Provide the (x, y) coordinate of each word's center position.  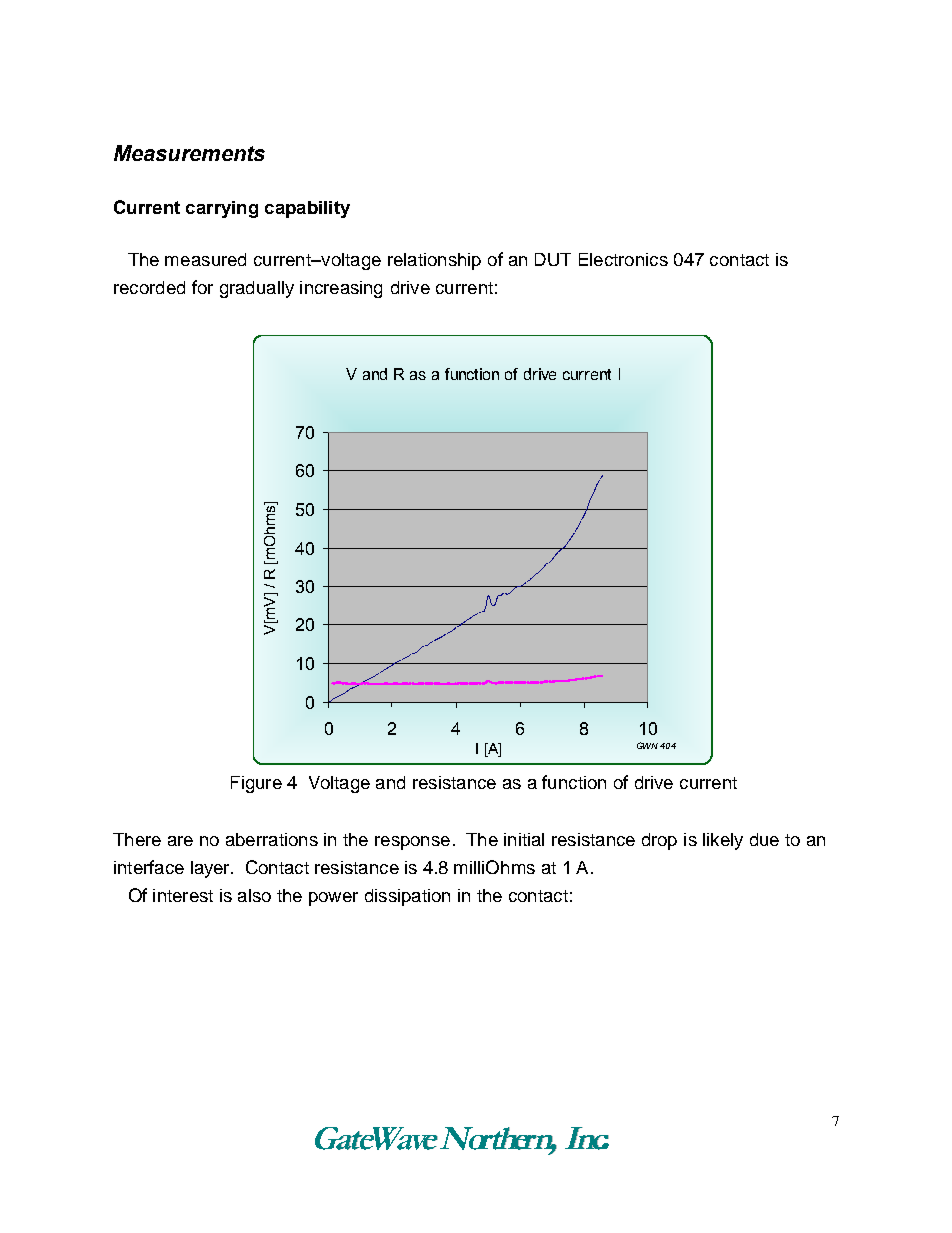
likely (723, 841)
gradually (257, 289)
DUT (553, 259)
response (412, 843)
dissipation (407, 897)
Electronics (623, 259)
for (202, 287)
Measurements (189, 153)
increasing (341, 289)
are (180, 841)
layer (211, 869)
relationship (434, 261)
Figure (256, 784)
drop (659, 841)
